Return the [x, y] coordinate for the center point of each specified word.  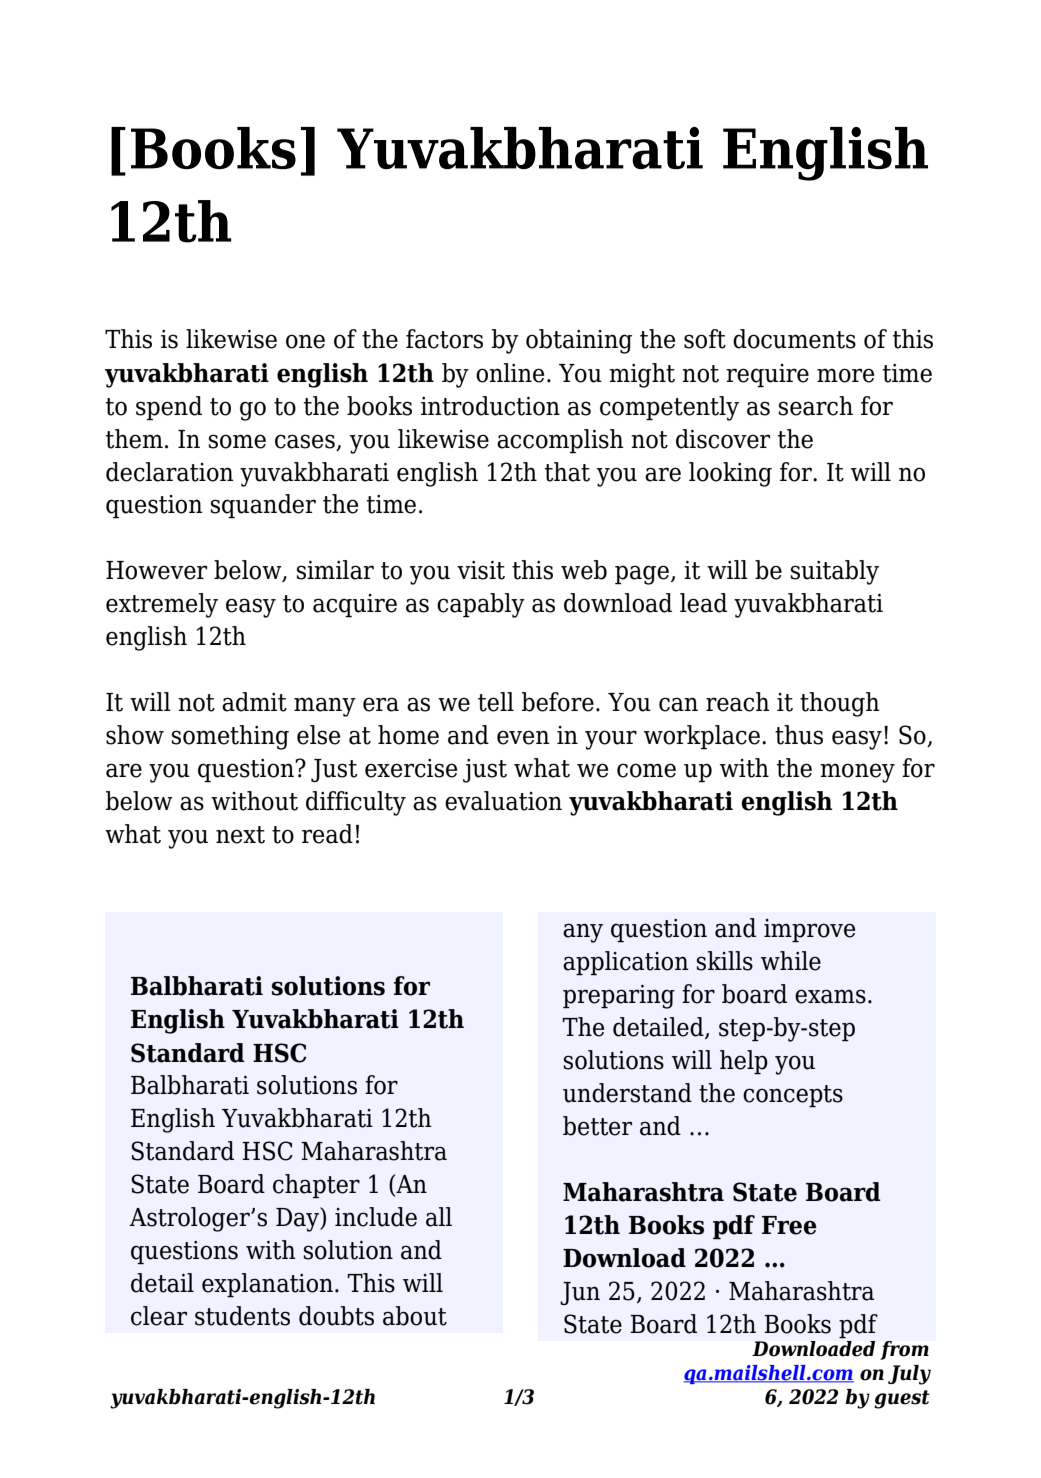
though [840, 704]
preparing [619, 997]
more [845, 375]
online [510, 373]
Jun [580, 1293]
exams [830, 996]
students [242, 1316]
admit [254, 702]
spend [169, 408]
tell [496, 702]
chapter [316, 1186]
